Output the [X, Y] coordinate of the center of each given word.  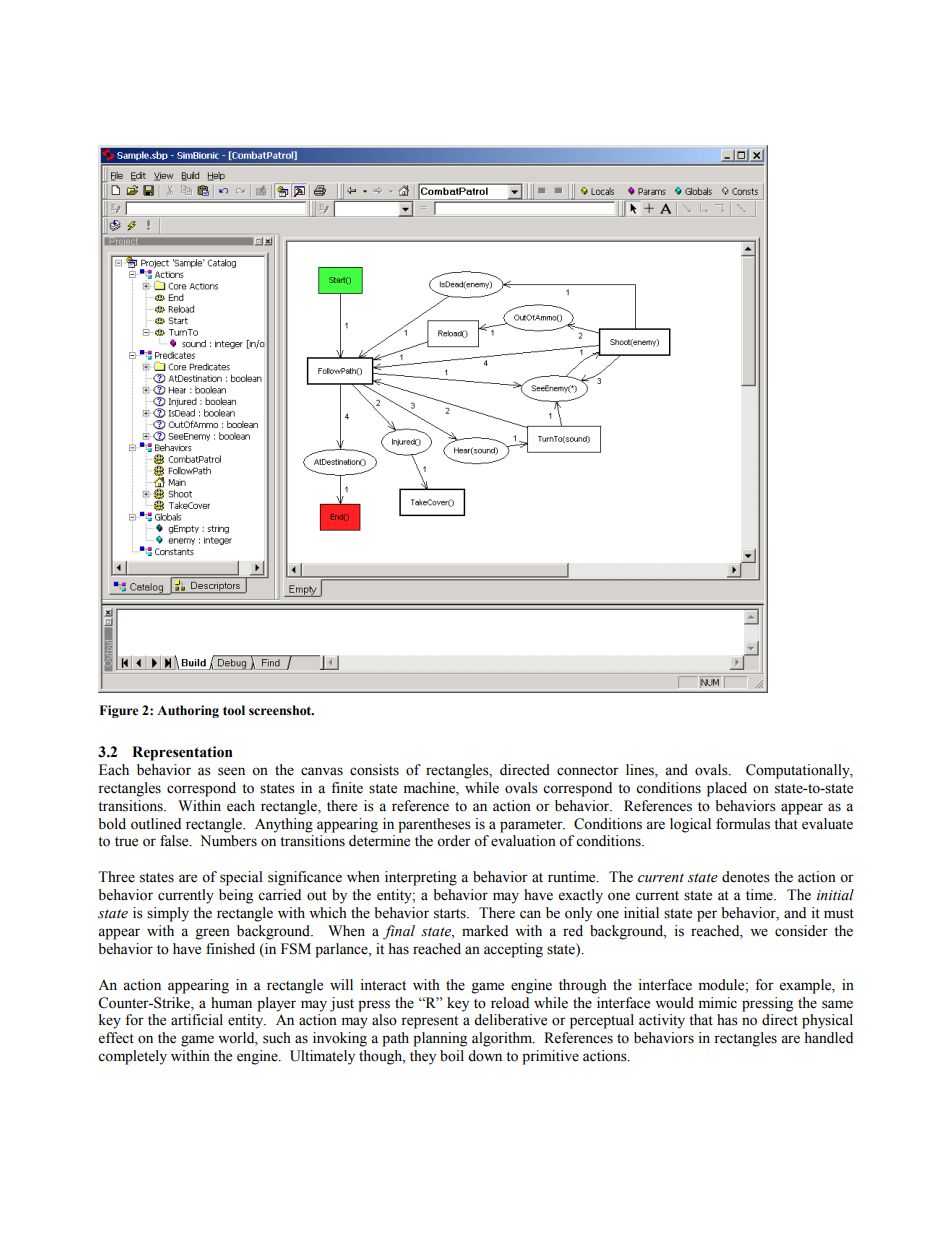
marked [485, 931]
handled [829, 1038]
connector [588, 771]
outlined [156, 824]
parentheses [434, 825]
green [213, 934]
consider [801, 931]
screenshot [281, 710]
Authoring [188, 711]
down [485, 1056]
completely [132, 1057]
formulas [743, 824]
